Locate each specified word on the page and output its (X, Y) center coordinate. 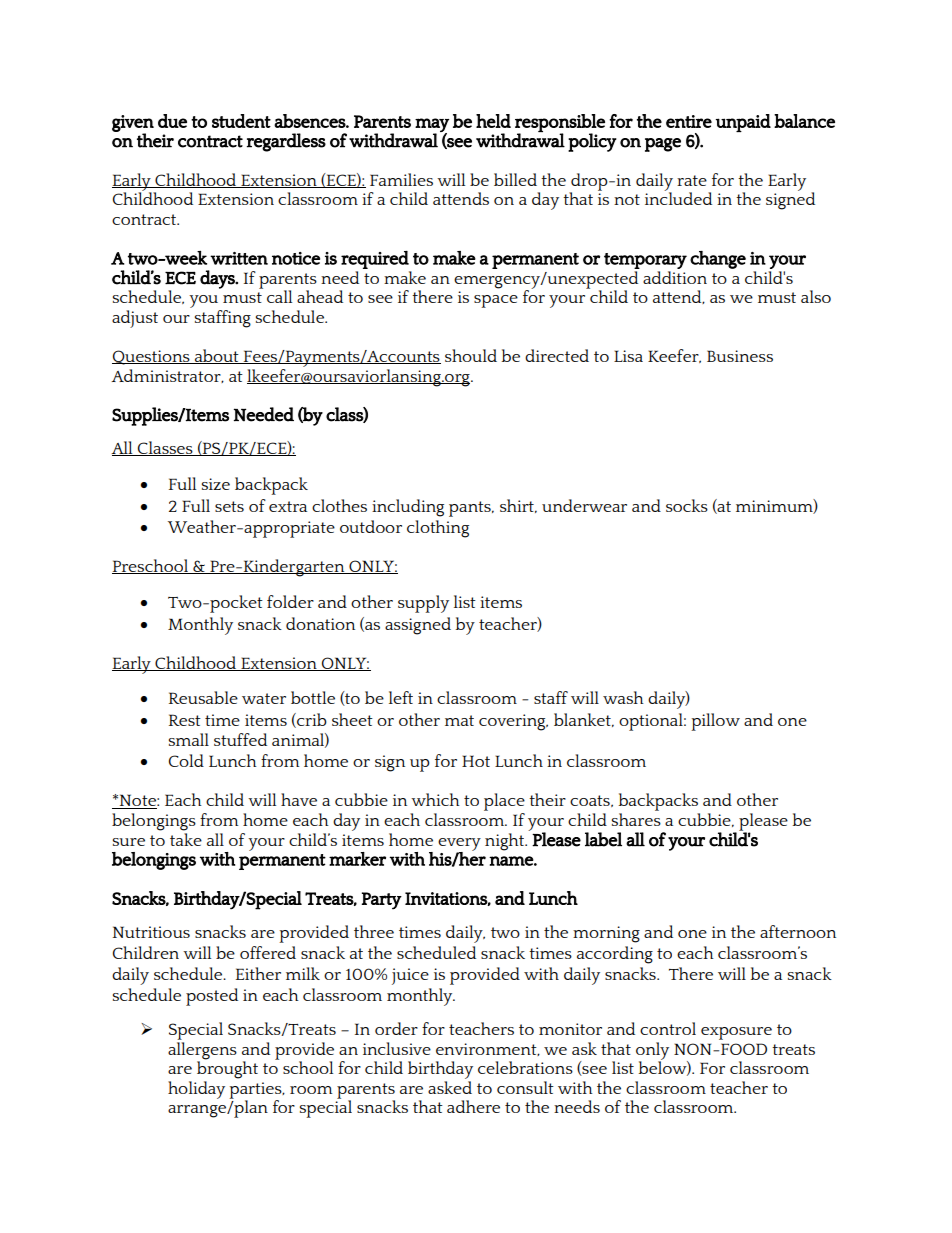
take (186, 838)
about (217, 356)
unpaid (743, 123)
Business (740, 356)
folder (290, 601)
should (471, 355)
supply (423, 604)
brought (227, 1069)
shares (636, 819)
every (459, 845)
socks (687, 505)
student (241, 121)
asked (450, 1086)
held (493, 121)
